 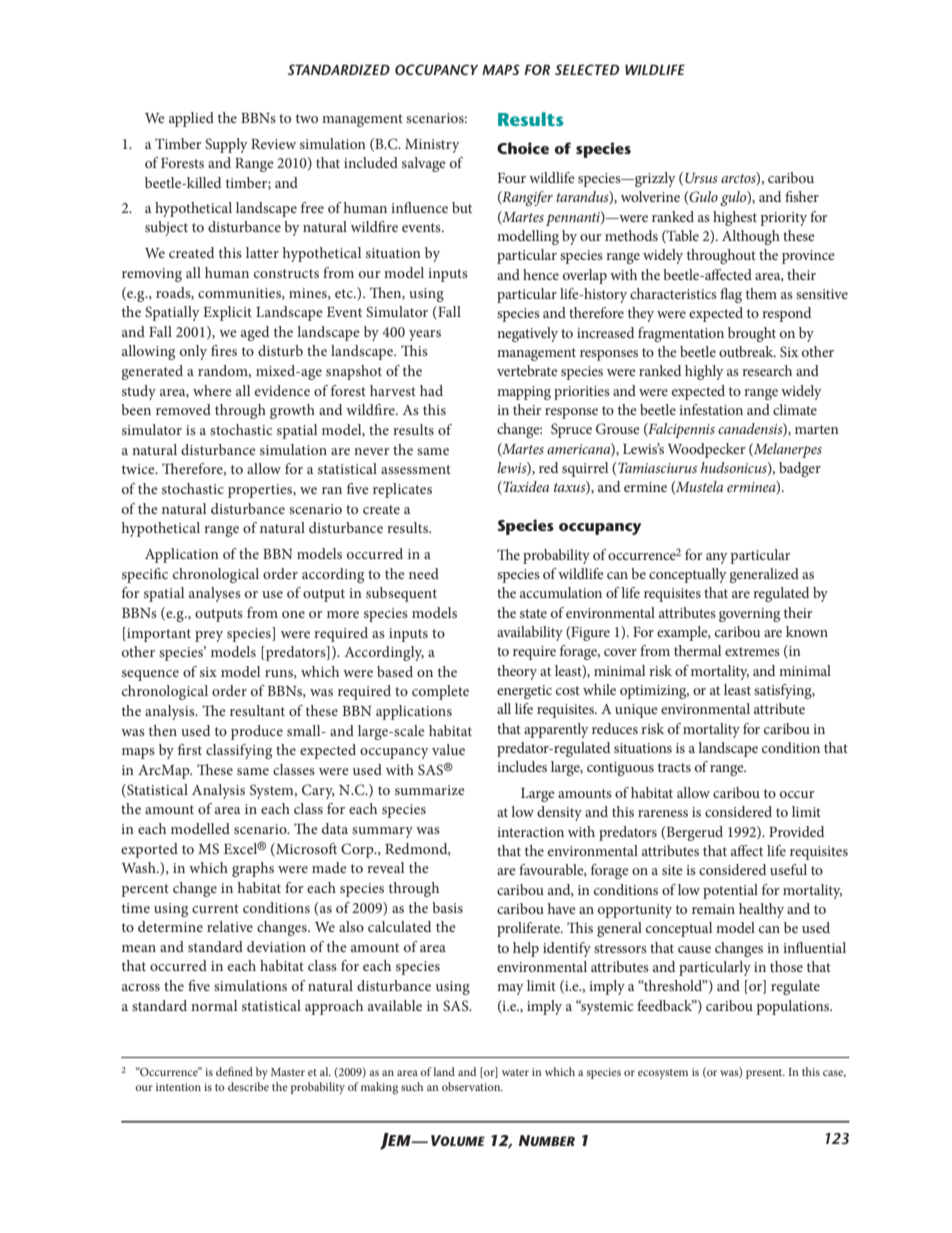 What do you see at coordinates (253, 869) in the screenshot?
I see `graphs` at bounding box center [253, 869].
